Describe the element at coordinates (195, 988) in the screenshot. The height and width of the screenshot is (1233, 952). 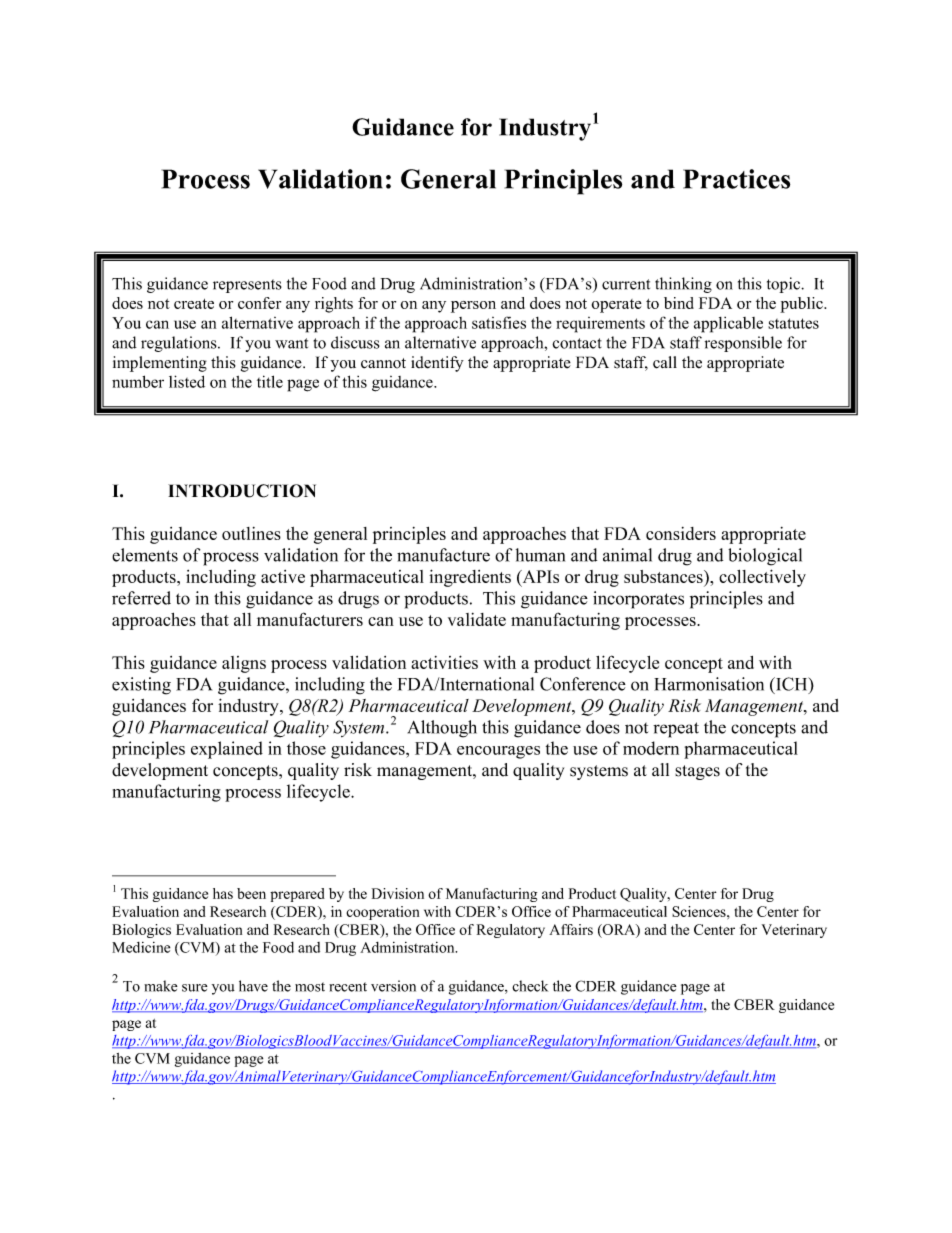
I see `sure` at that location.
